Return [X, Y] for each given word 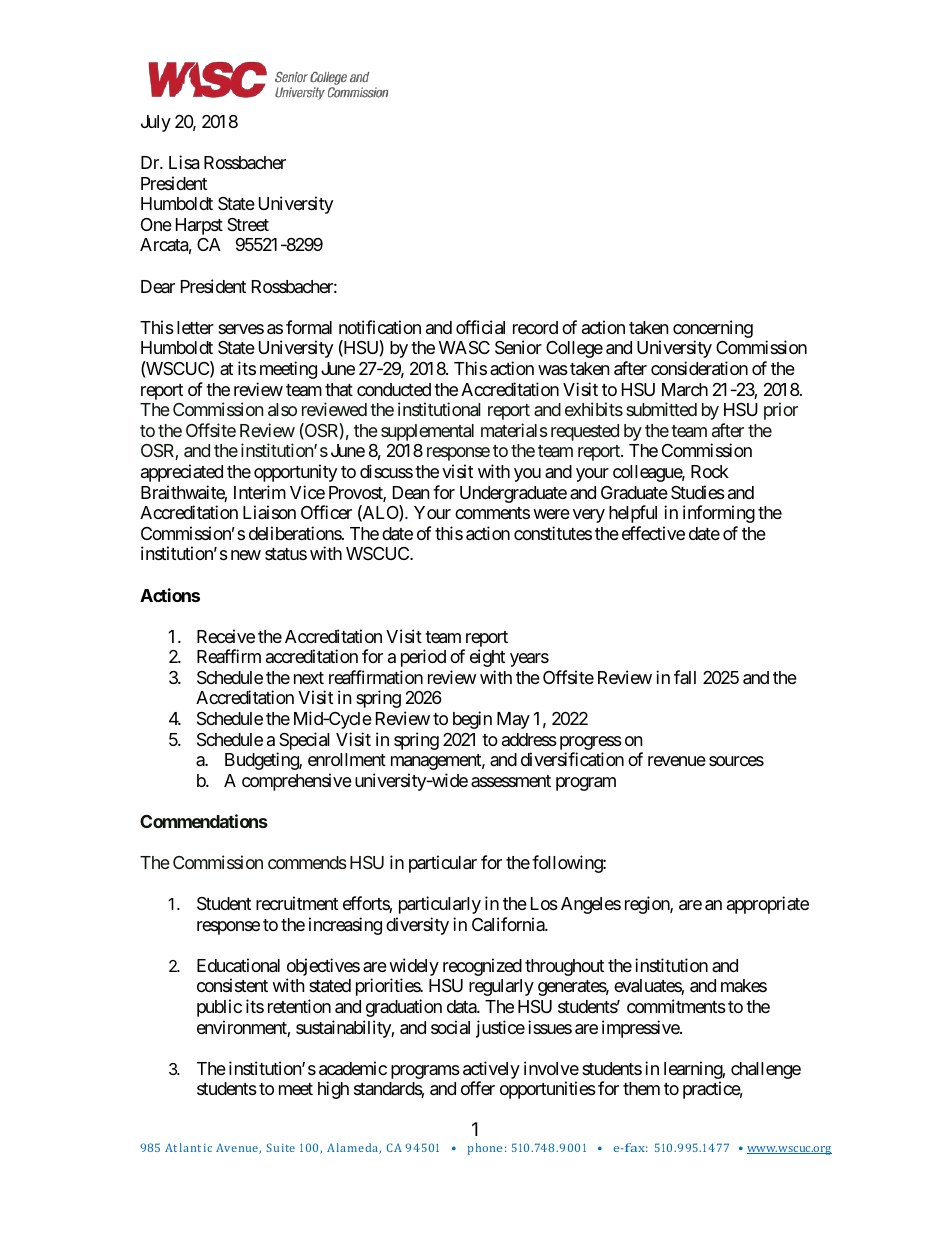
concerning [713, 330]
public [219, 1008]
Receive [226, 636]
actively [491, 1071]
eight [487, 658]
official [480, 327]
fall [685, 677]
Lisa [184, 162]
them [641, 1088]
